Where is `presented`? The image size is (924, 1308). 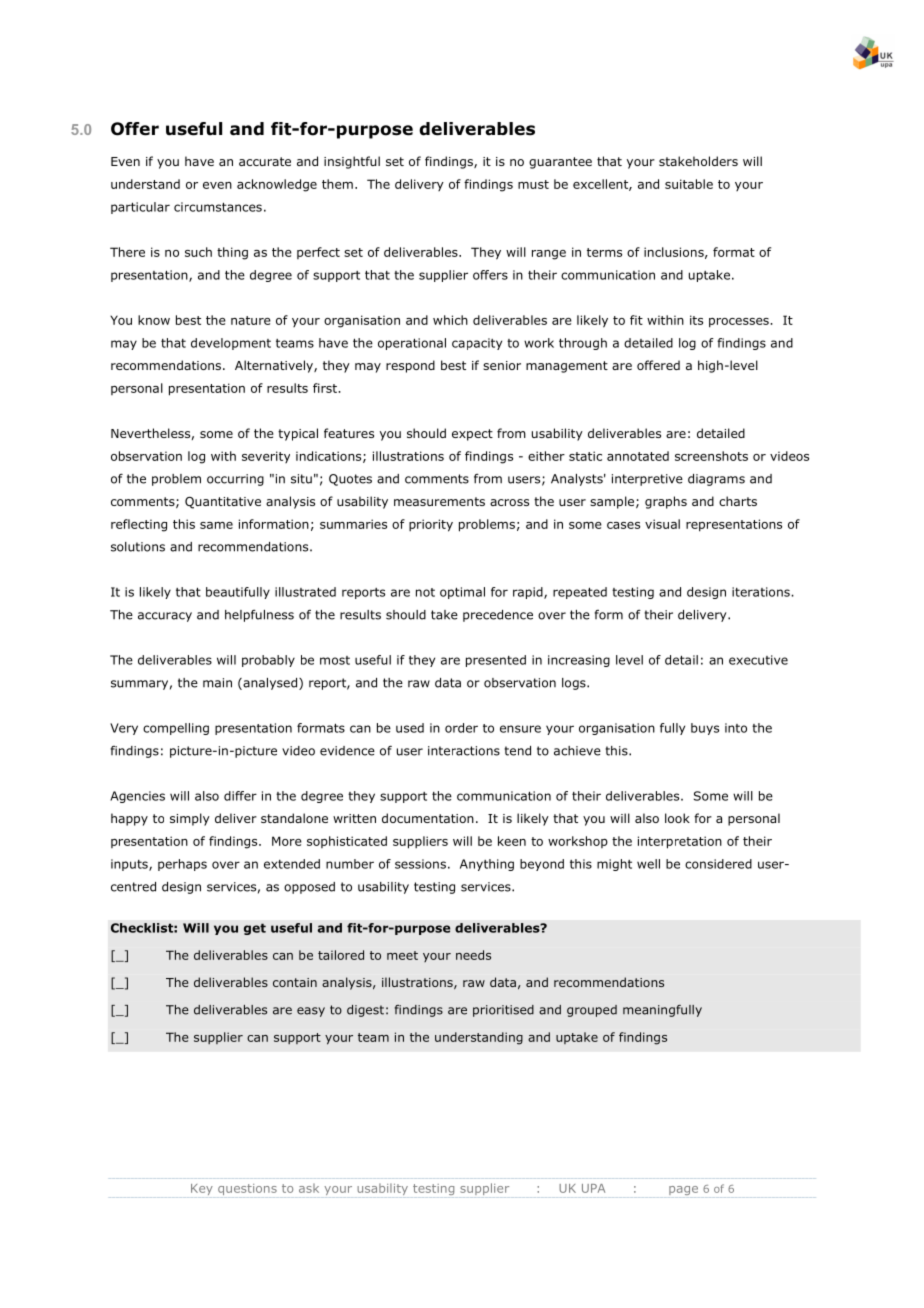 presented is located at coordinates (496, 661).
